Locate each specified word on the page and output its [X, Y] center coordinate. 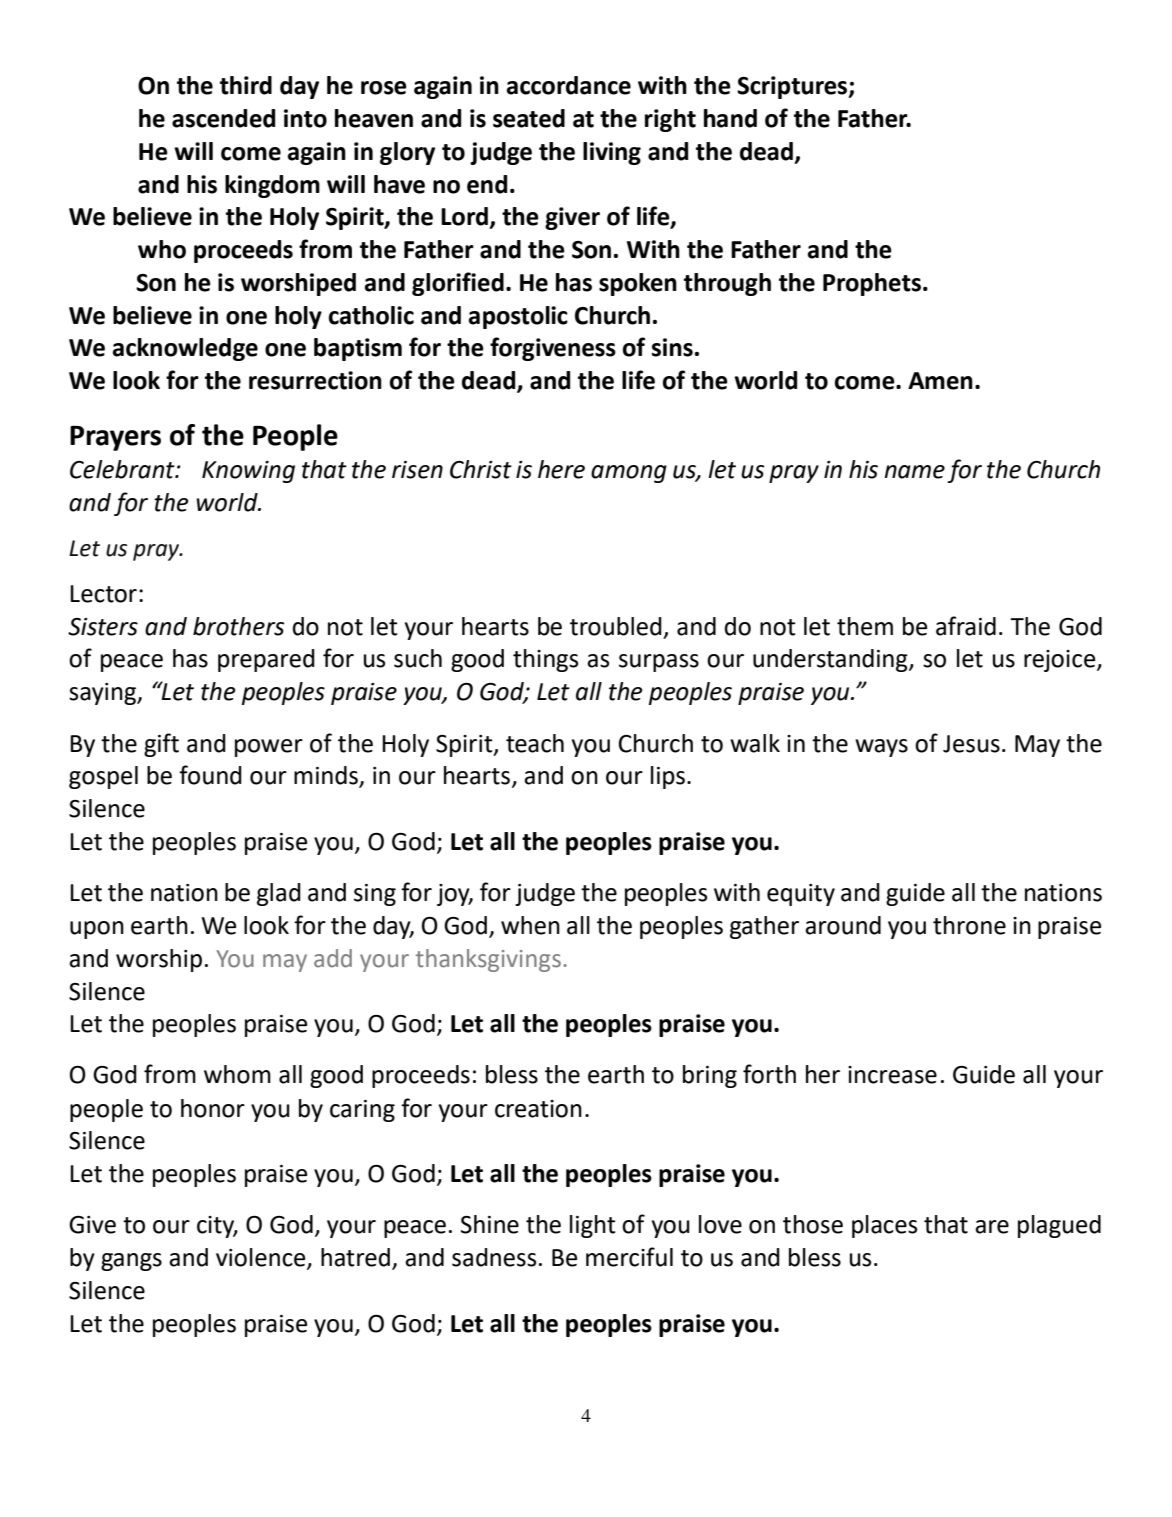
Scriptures [793, 87]
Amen [940, 381]
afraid [966, 626]
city [217, 1227]
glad [279, 894]
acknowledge [185, 349]
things [545, 660]
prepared [266, 660]
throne [969, 925]
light [593, 1226]
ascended [223, 118]
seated [529, 118]
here [561, 469]
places [884, 1226]
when [530, 925]
